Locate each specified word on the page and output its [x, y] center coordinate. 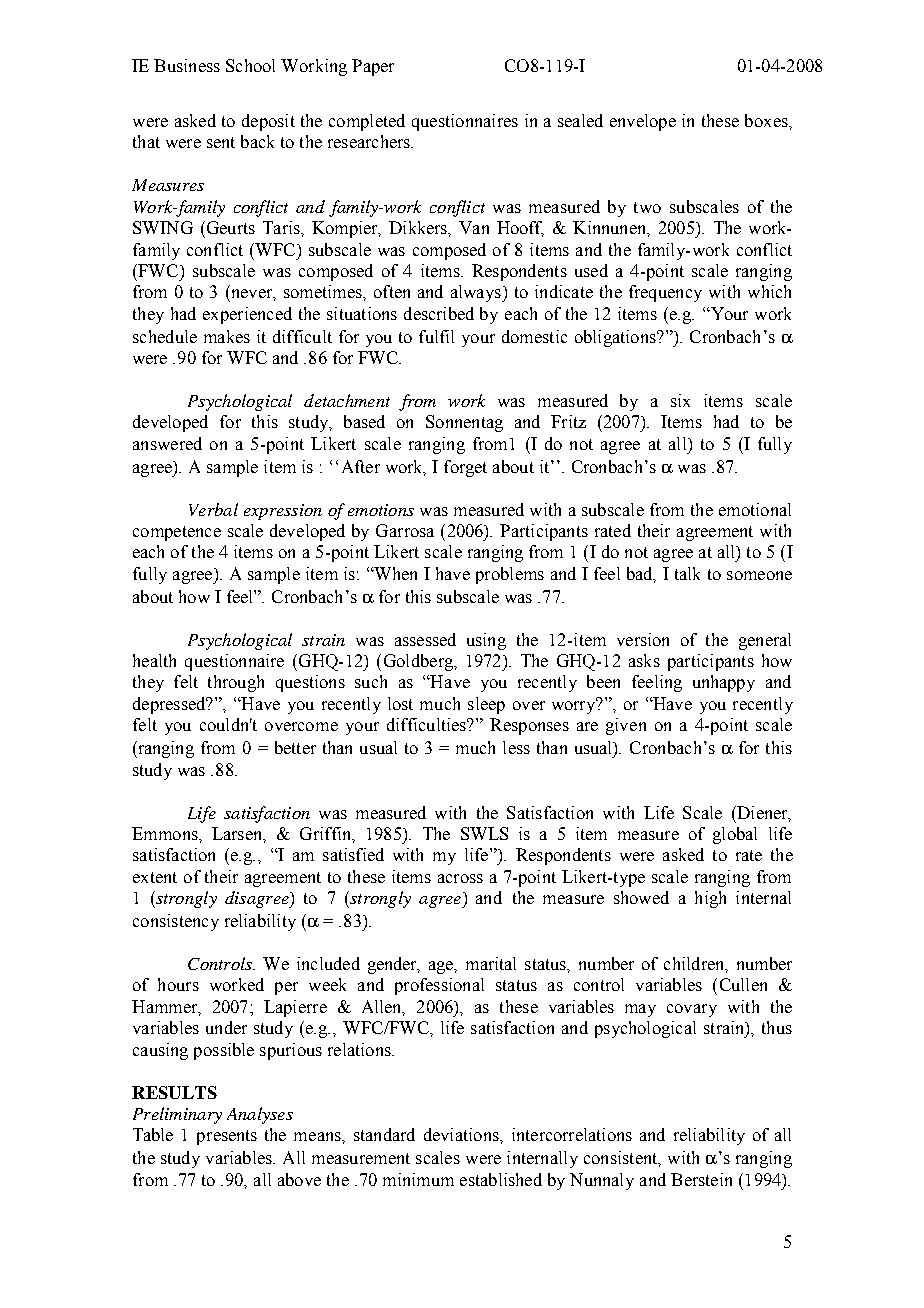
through [236, 683]
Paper [373, 67]
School [250, 65]
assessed [425, 639]
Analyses [260, 1115]
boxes [767, 120]
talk [687, 573]
